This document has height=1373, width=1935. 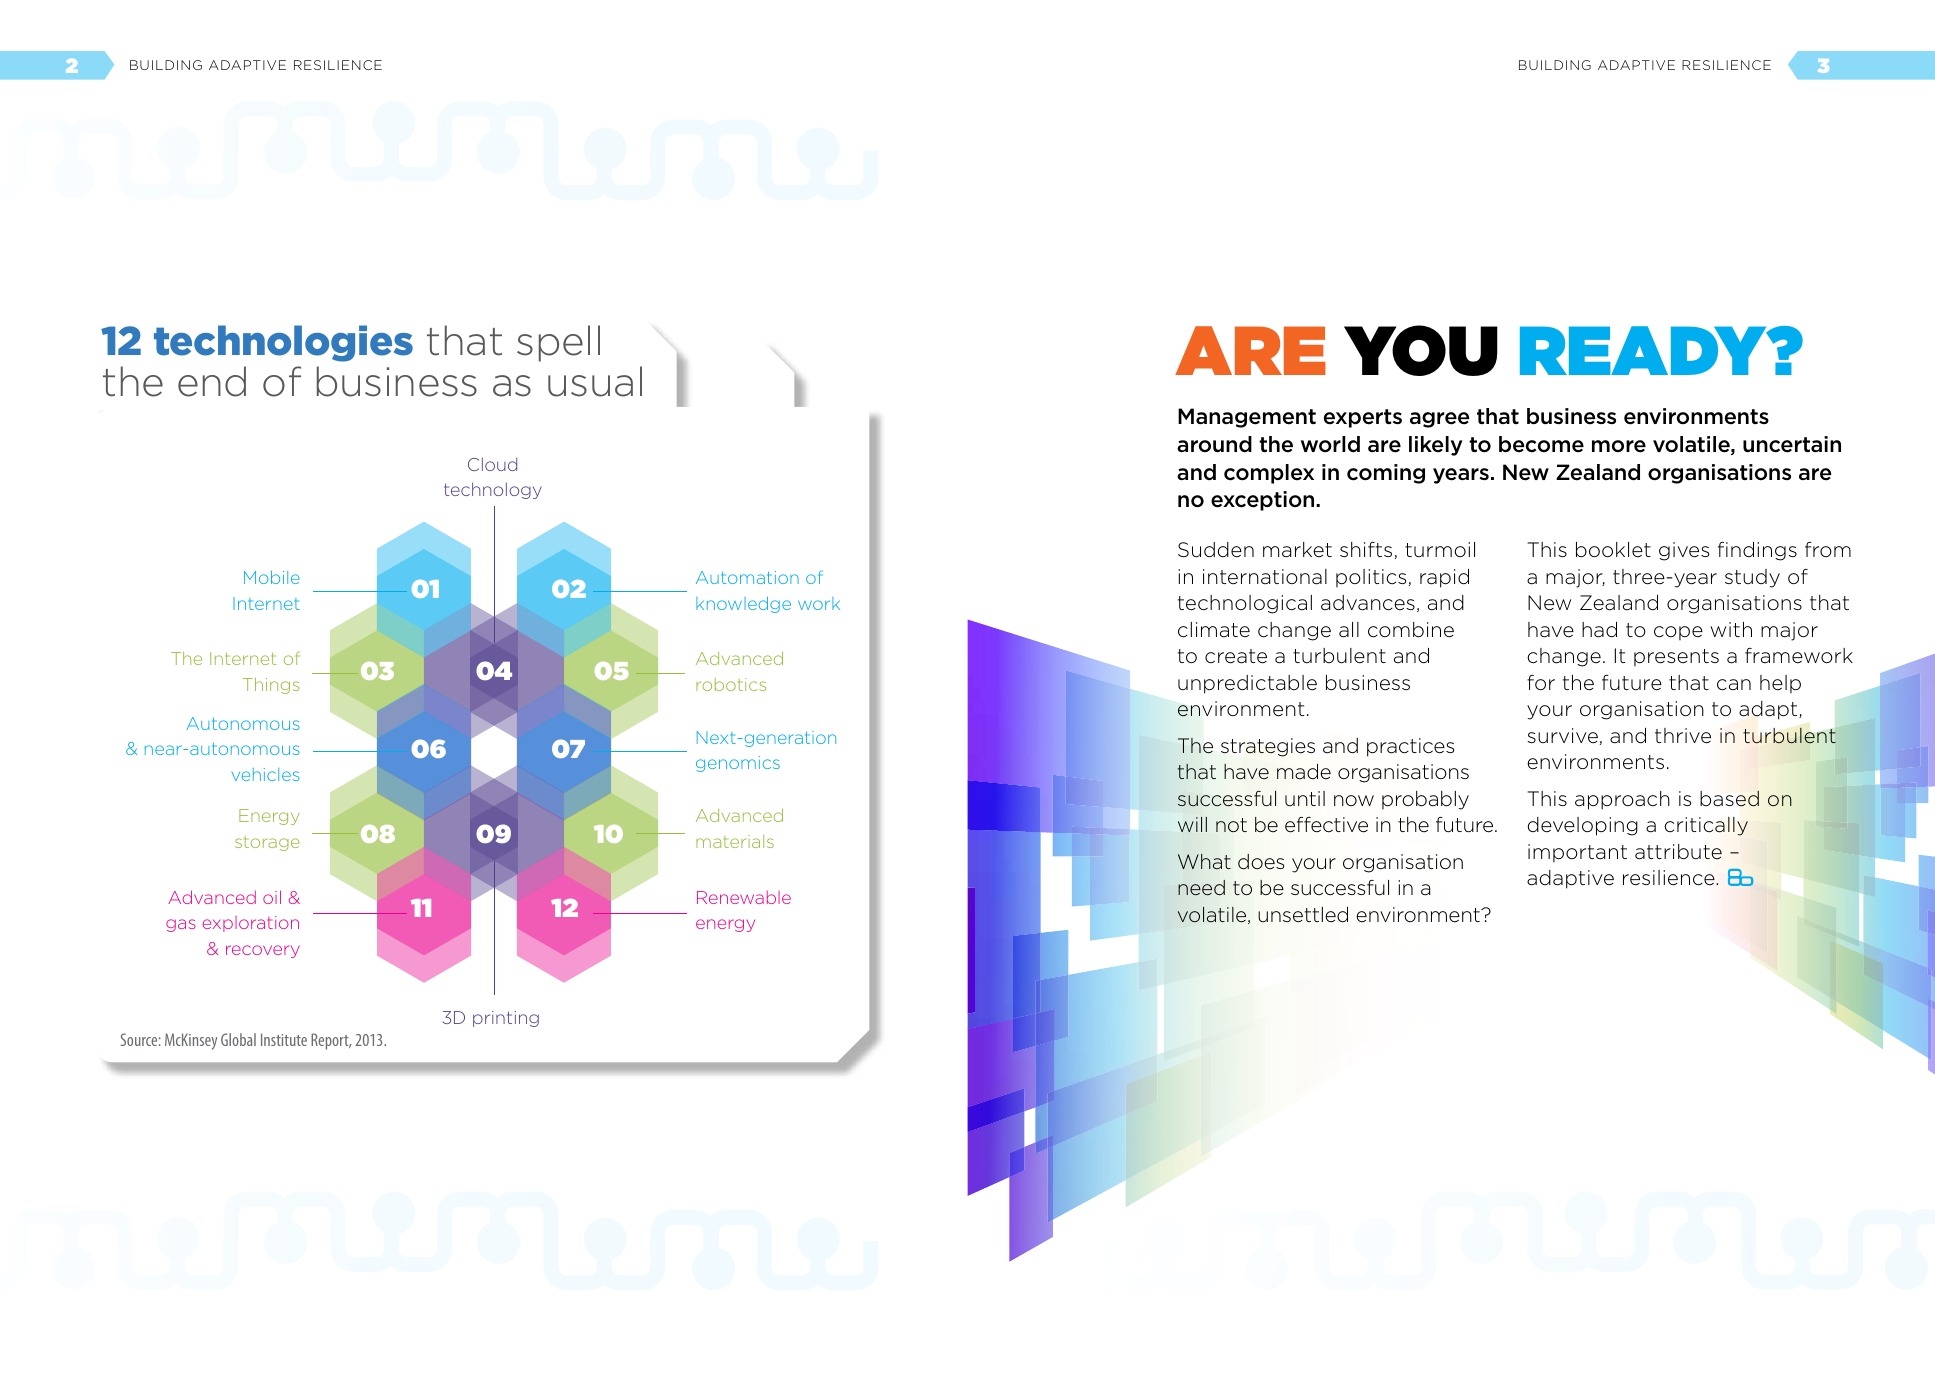 What do you see at coordinates (283, 343) in the document?
I see `technologies` at bounding box center [283, 343].
